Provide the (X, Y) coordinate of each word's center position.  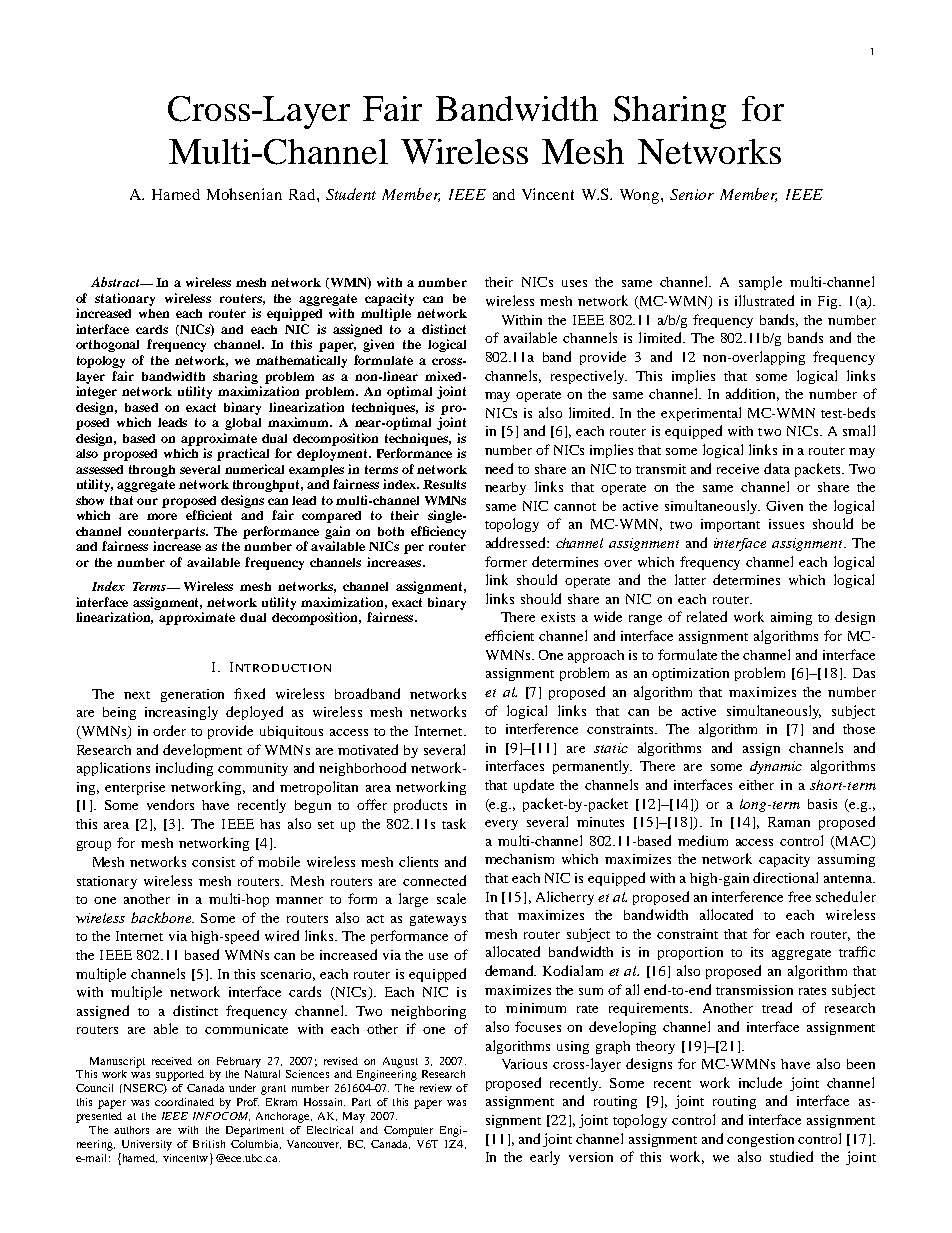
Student (351, 194)
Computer (408, 1131)
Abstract (116, 282)
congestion (760, 1140)
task (454, 823)
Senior (692, 194)
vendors (170, 804)
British (209, 1144)
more (162, 516)
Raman (789, 822)
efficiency (438, 532)
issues (786, 524)
